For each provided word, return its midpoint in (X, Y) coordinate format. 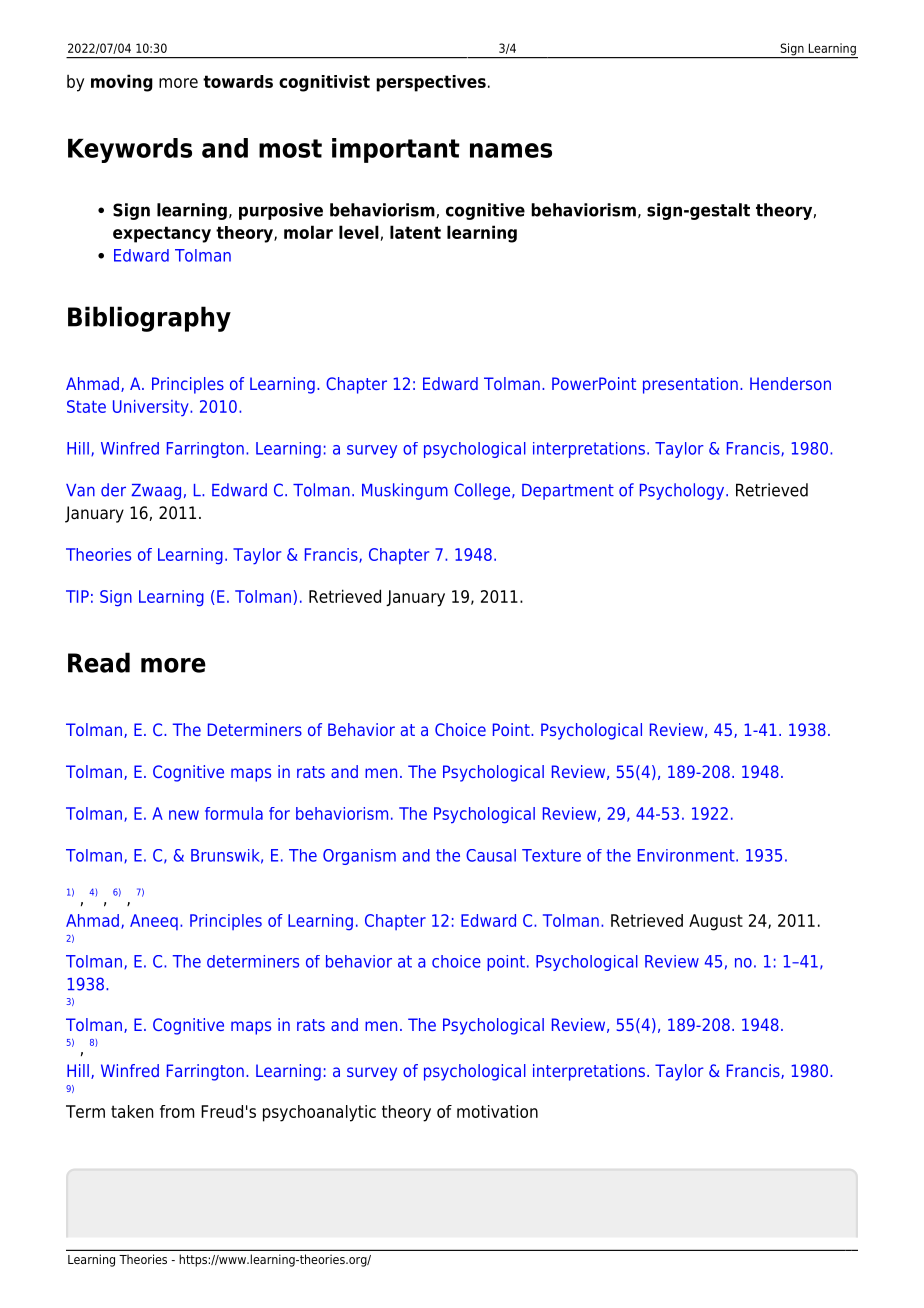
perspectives (431, 83)
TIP (77, 596)
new (184, 815)
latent (415, 232)
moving (122, 83)
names (511, 150)
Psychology (683, 491)
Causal (491, 855)
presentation (690, 385)
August (716, 922)
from (177, 1111)
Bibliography (149, 319)
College (483, 491)
